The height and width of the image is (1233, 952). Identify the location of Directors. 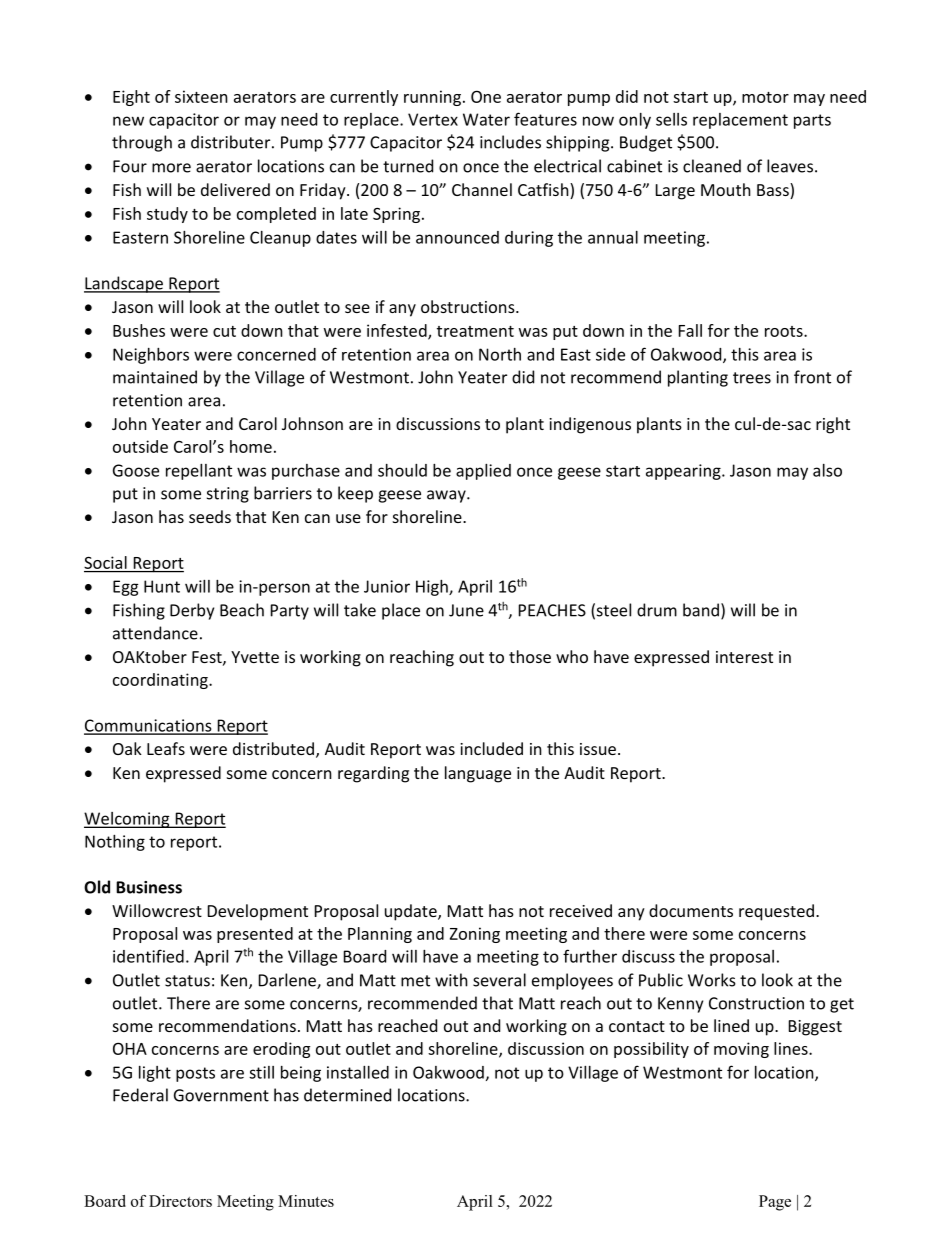
(180, 1201).
